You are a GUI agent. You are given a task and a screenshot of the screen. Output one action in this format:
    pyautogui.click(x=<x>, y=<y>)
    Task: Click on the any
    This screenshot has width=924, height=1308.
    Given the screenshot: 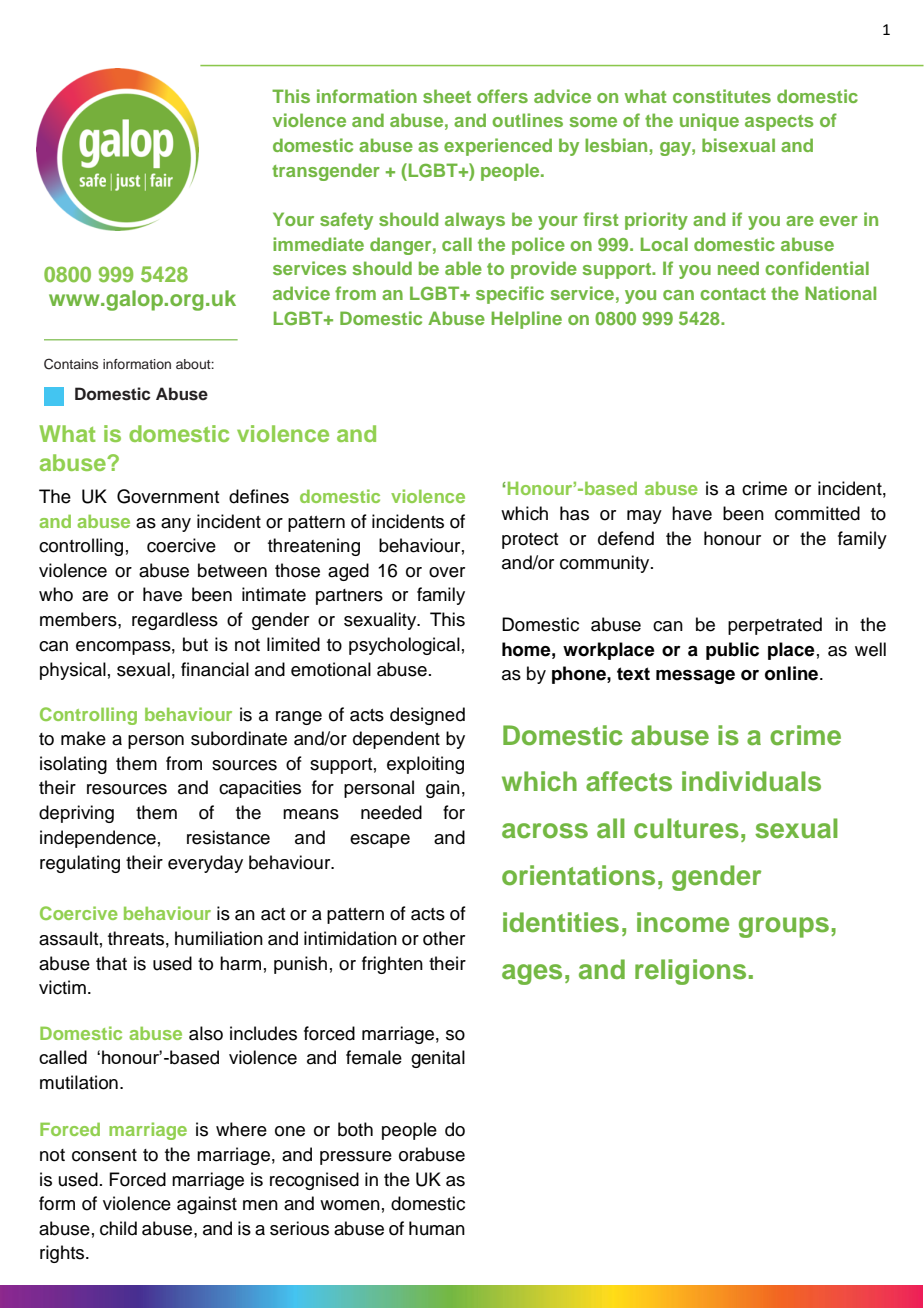 What is the action you would take?
    pyautogui.click(x=176, y=525)
